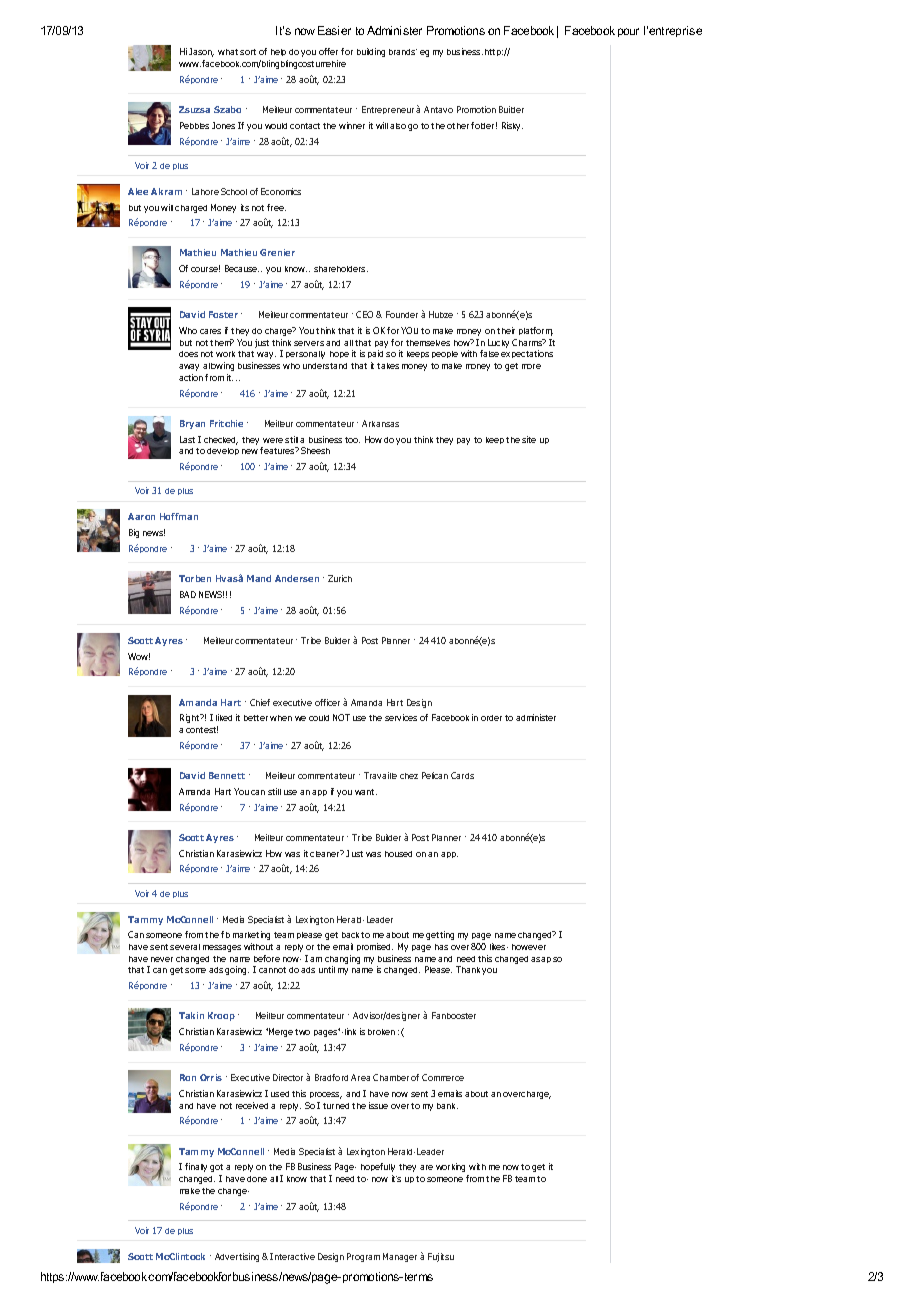 The height and width of the page is (1308, 924). I want to click on Program, so click(363, 1257).
